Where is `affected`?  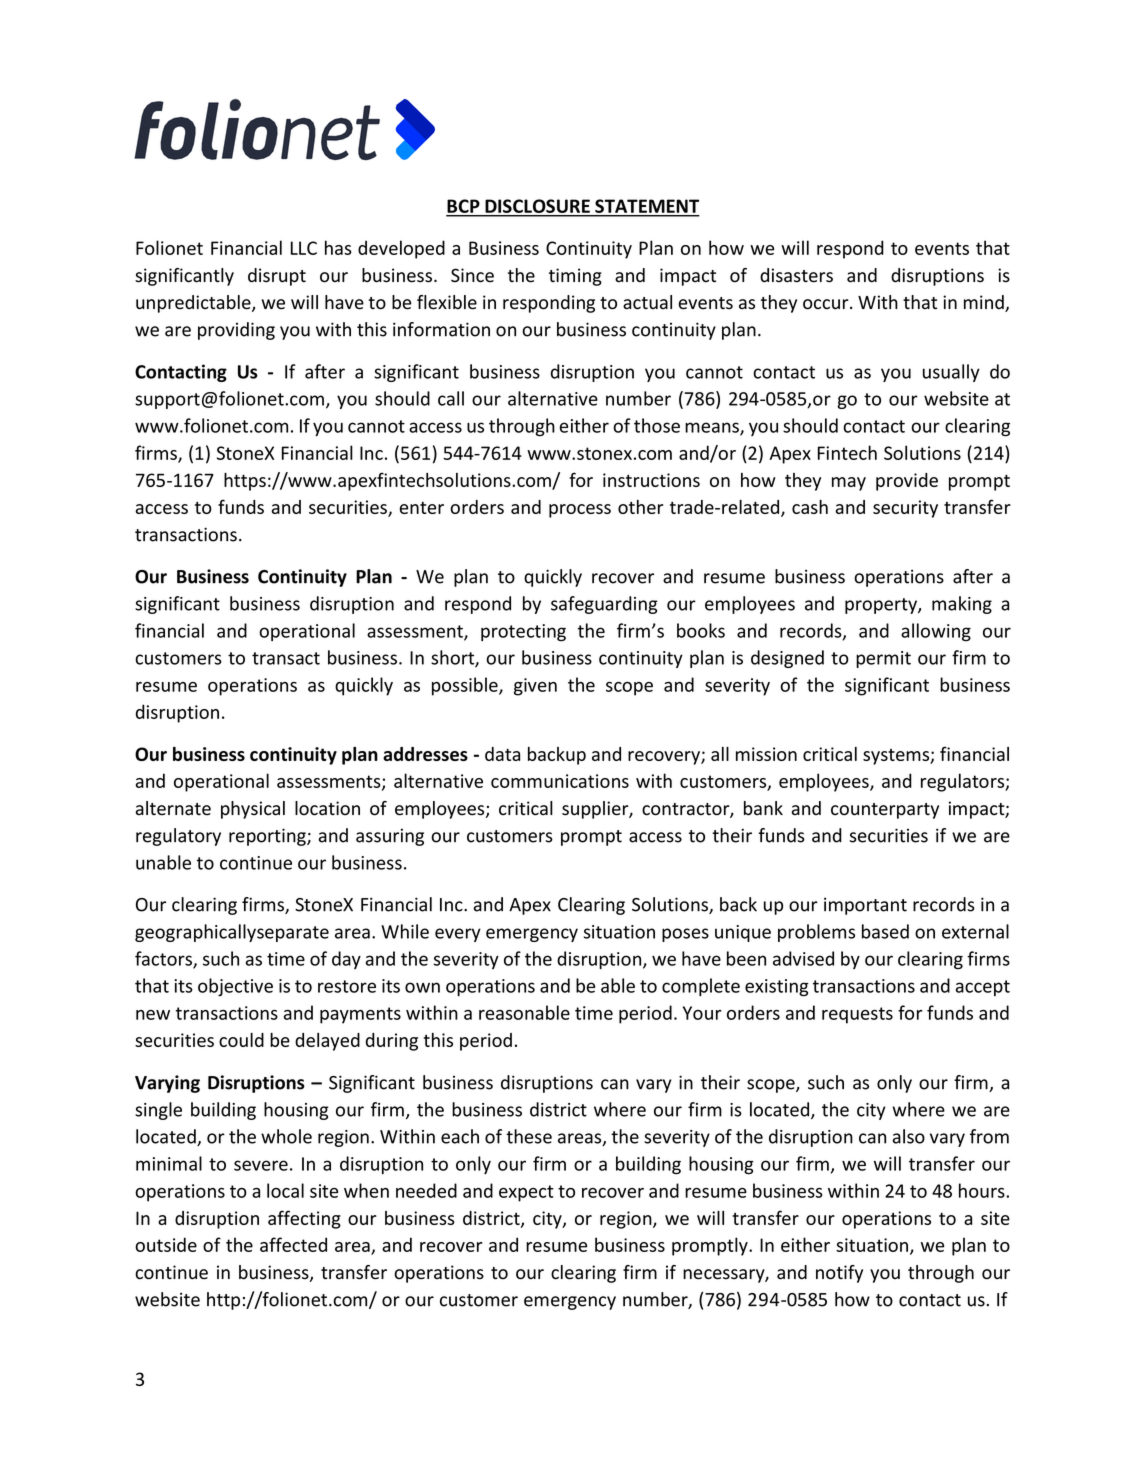 affected is located at coordinates (293, 1244).
